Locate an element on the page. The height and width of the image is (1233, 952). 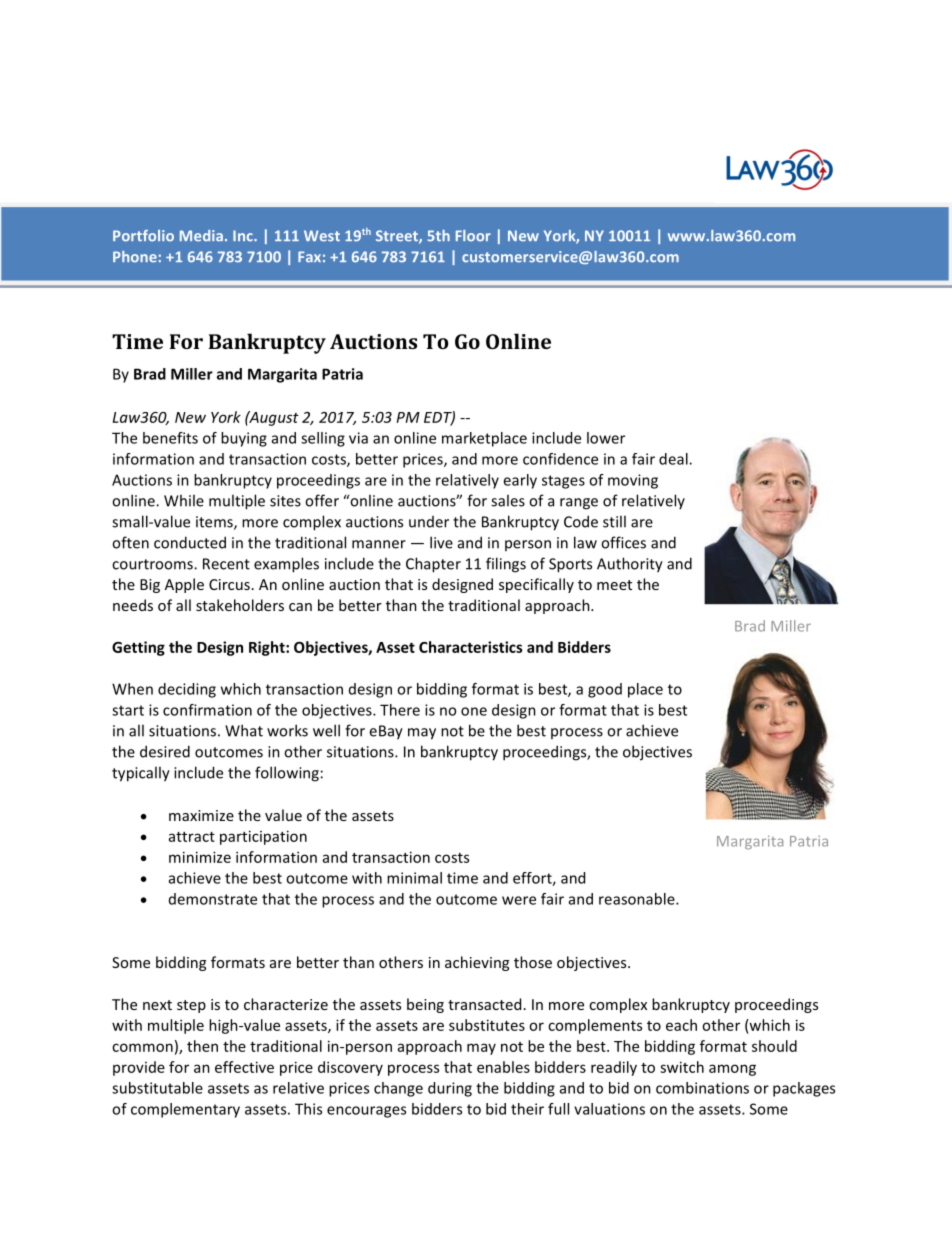
reasonable is located at coordinates (638, 899).
